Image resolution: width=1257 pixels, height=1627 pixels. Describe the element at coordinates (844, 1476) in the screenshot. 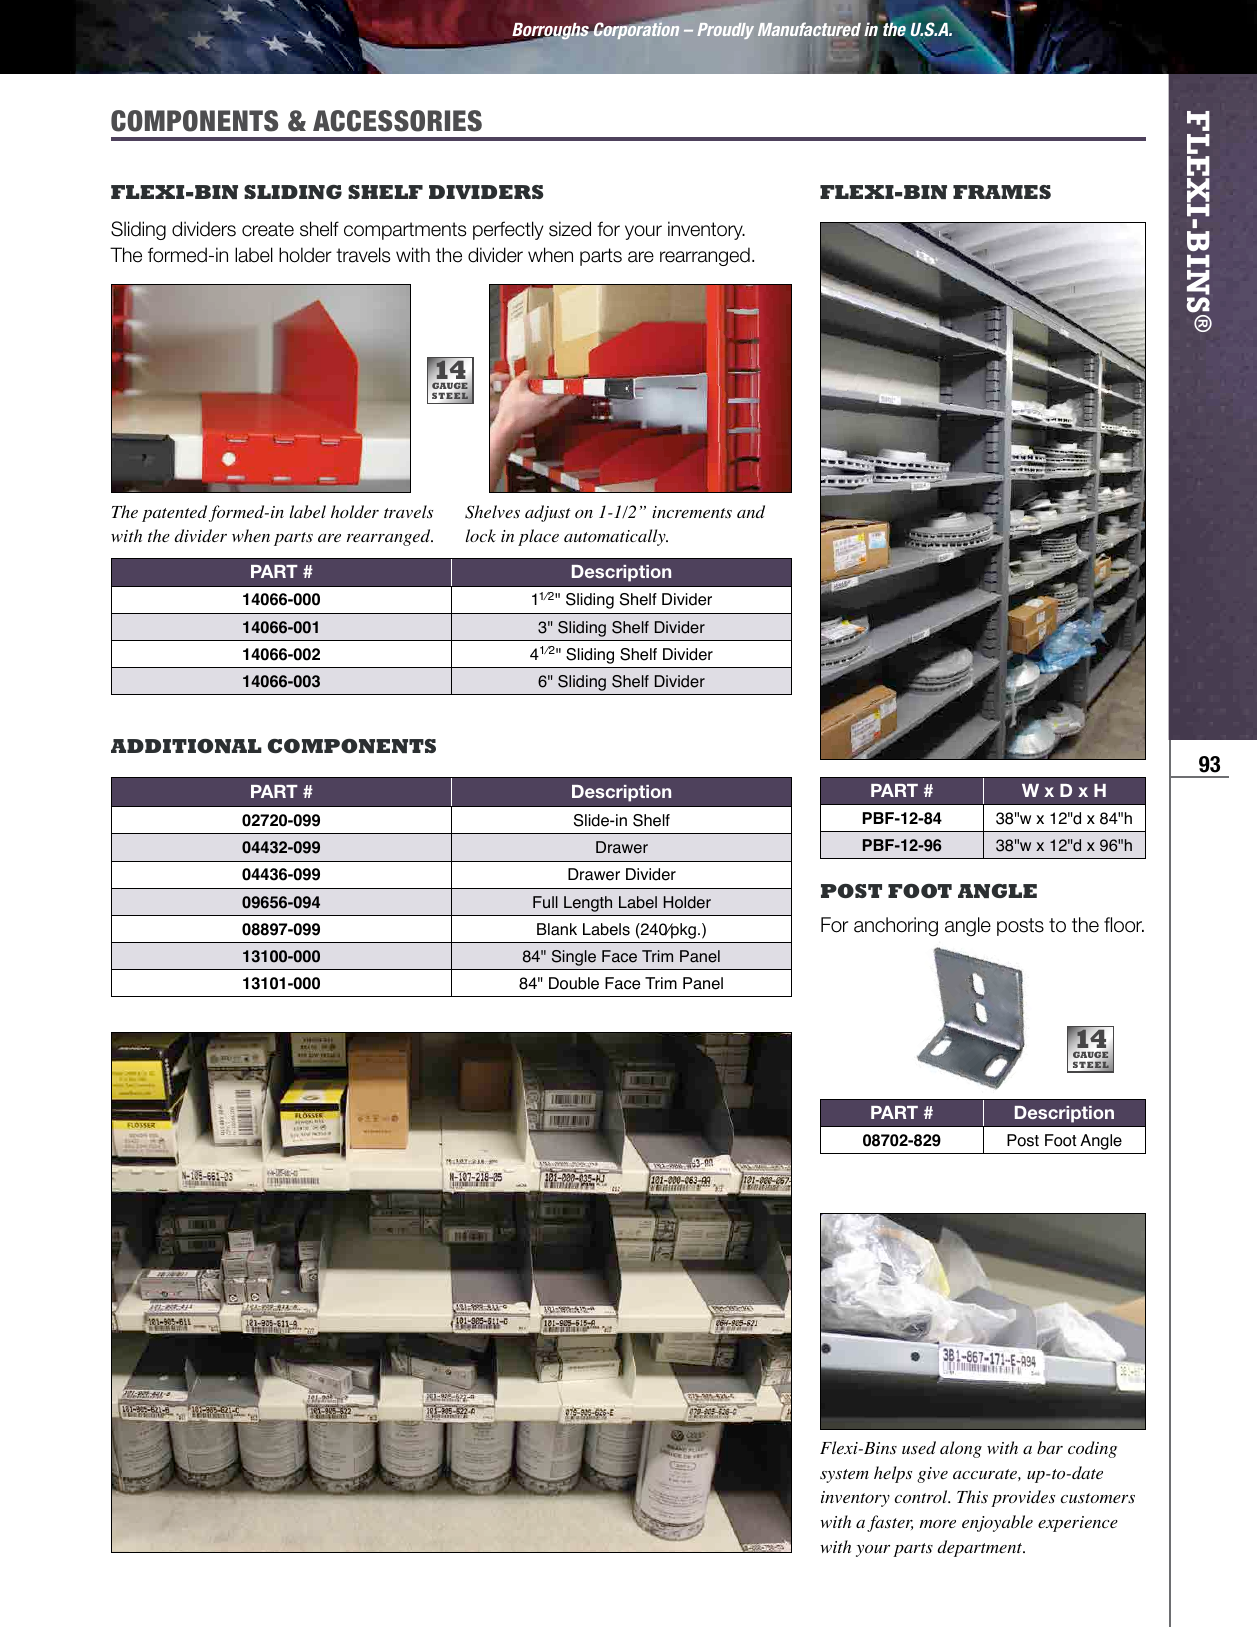

I see `system` at that location.
